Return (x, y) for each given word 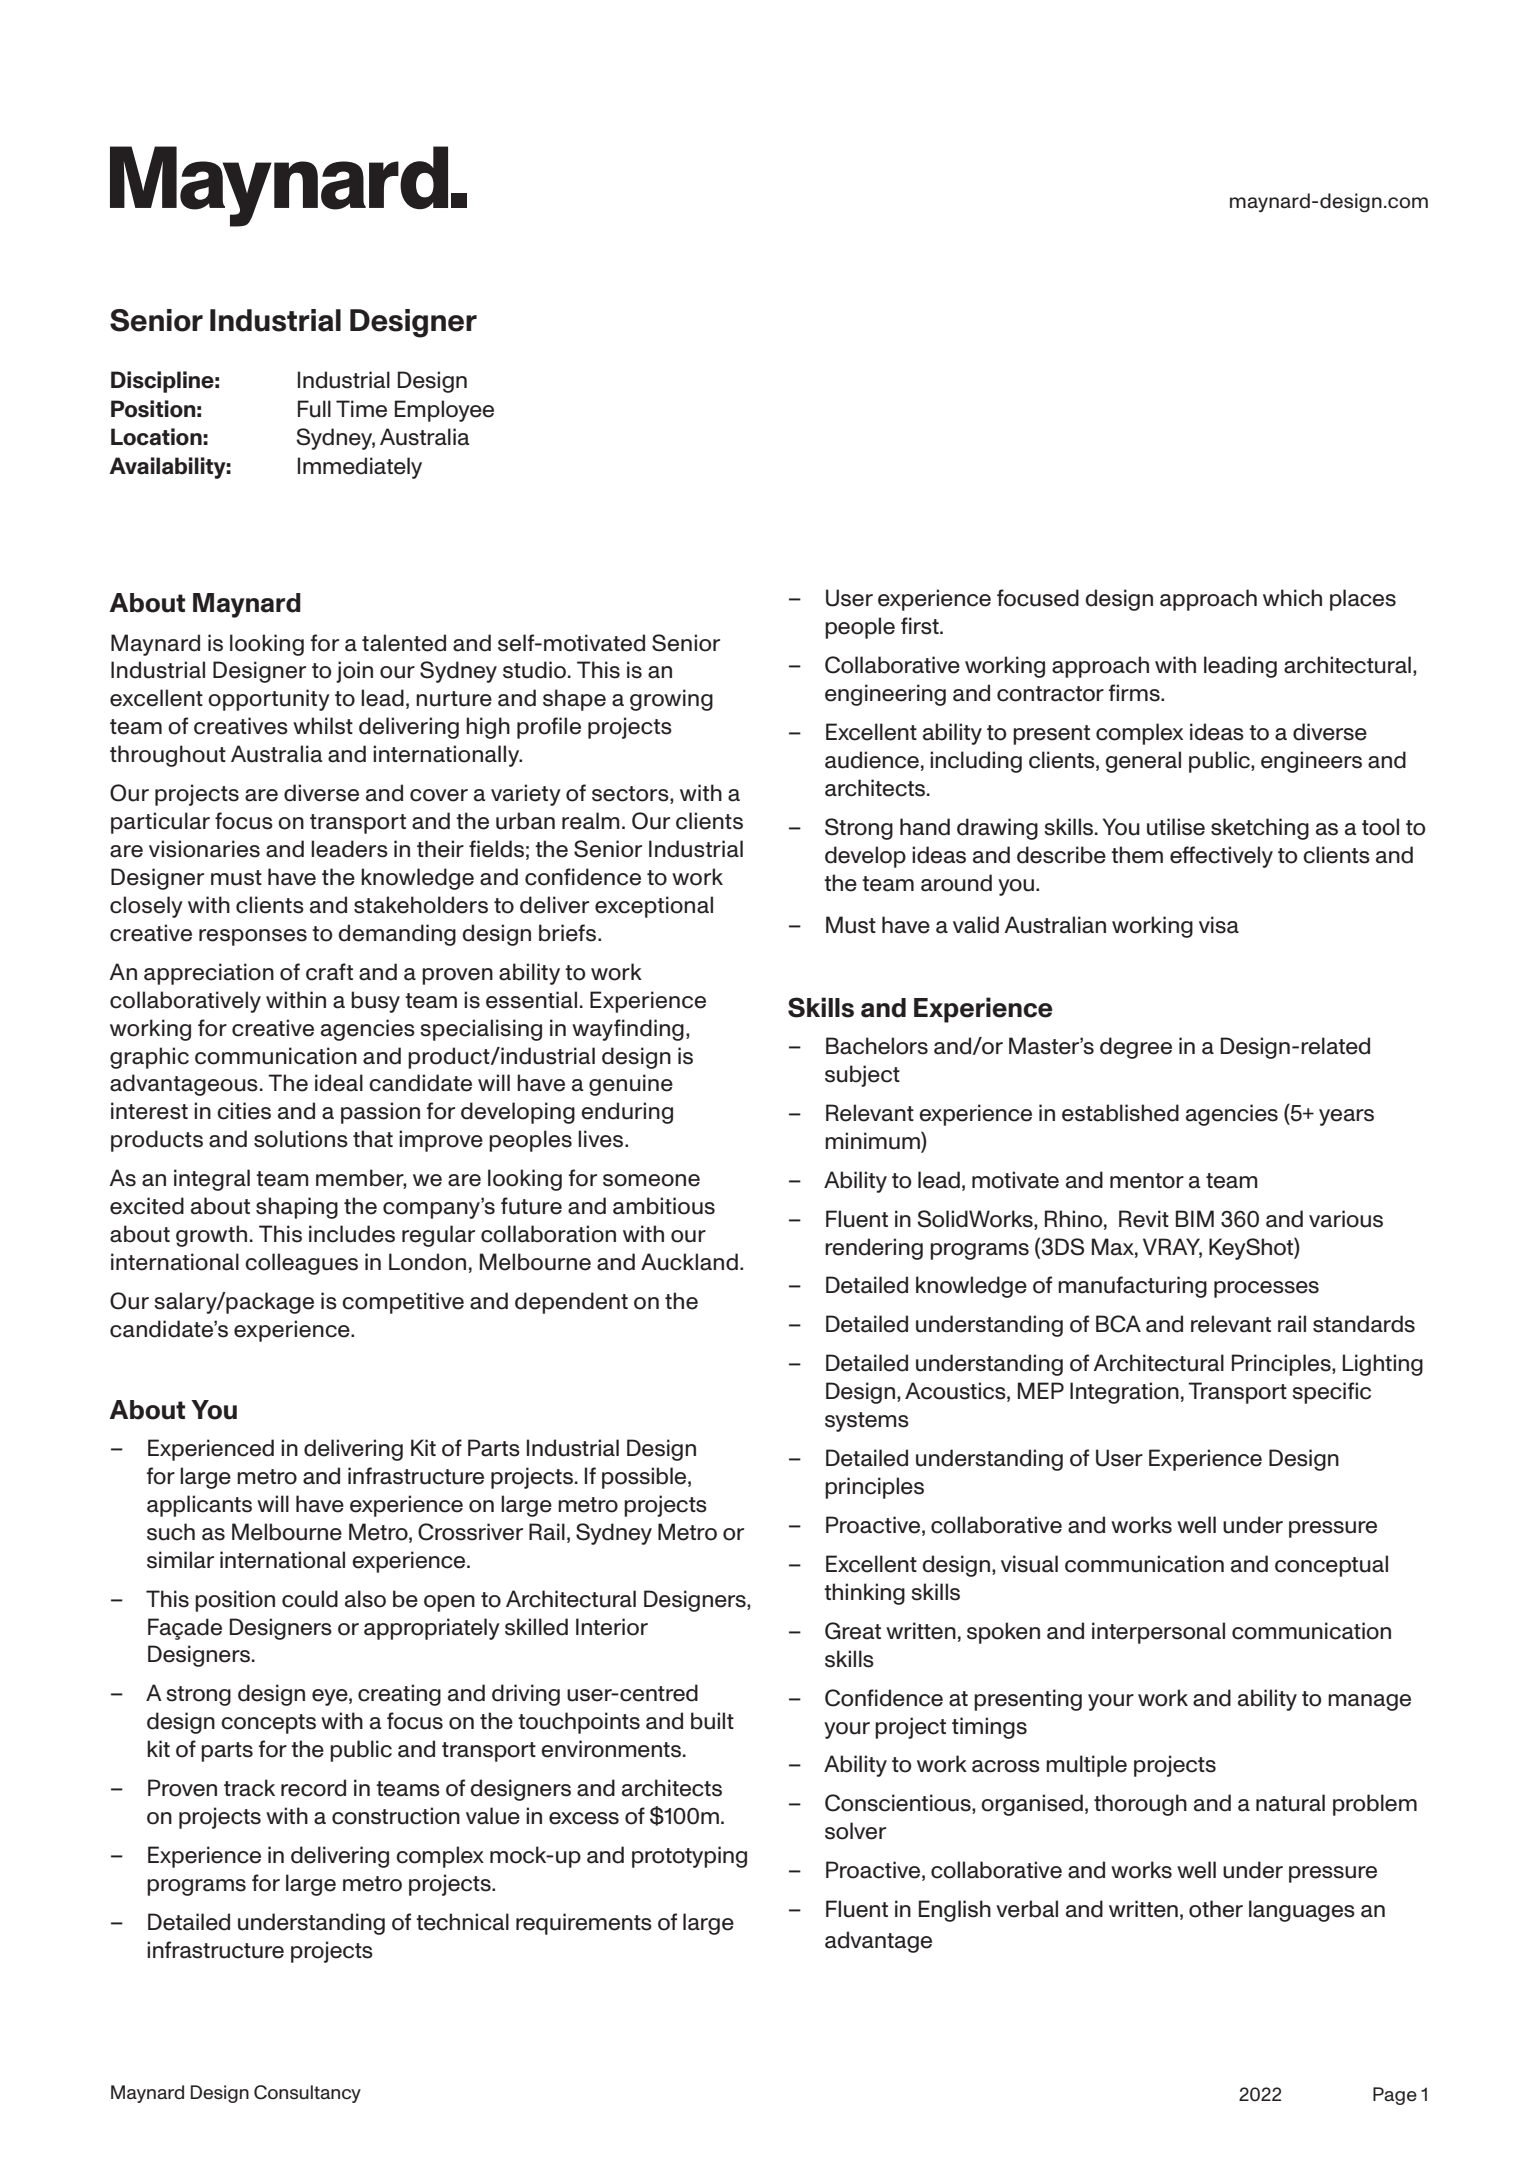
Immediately (360, 468)
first (921, 626)
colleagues (301, 1264)
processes (1266, 1289)
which (1292, 598)
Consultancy (307, 2094)
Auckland (689, 1262)
